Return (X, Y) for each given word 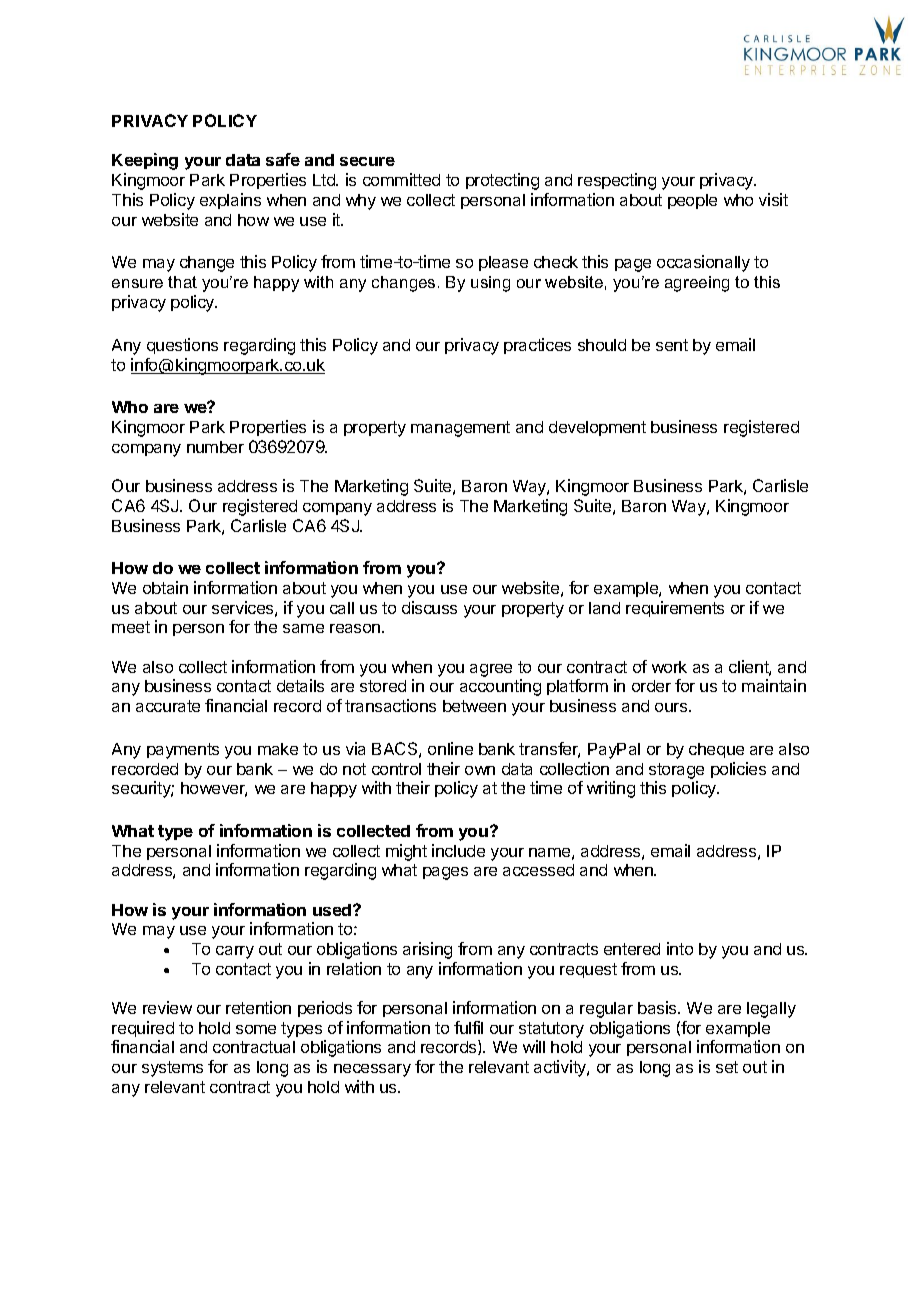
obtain (165, 587)
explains (230, 201)
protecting (502, 181)
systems (172, 1069)
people (692, 201)
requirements (675, 609)
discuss (429, 607)
